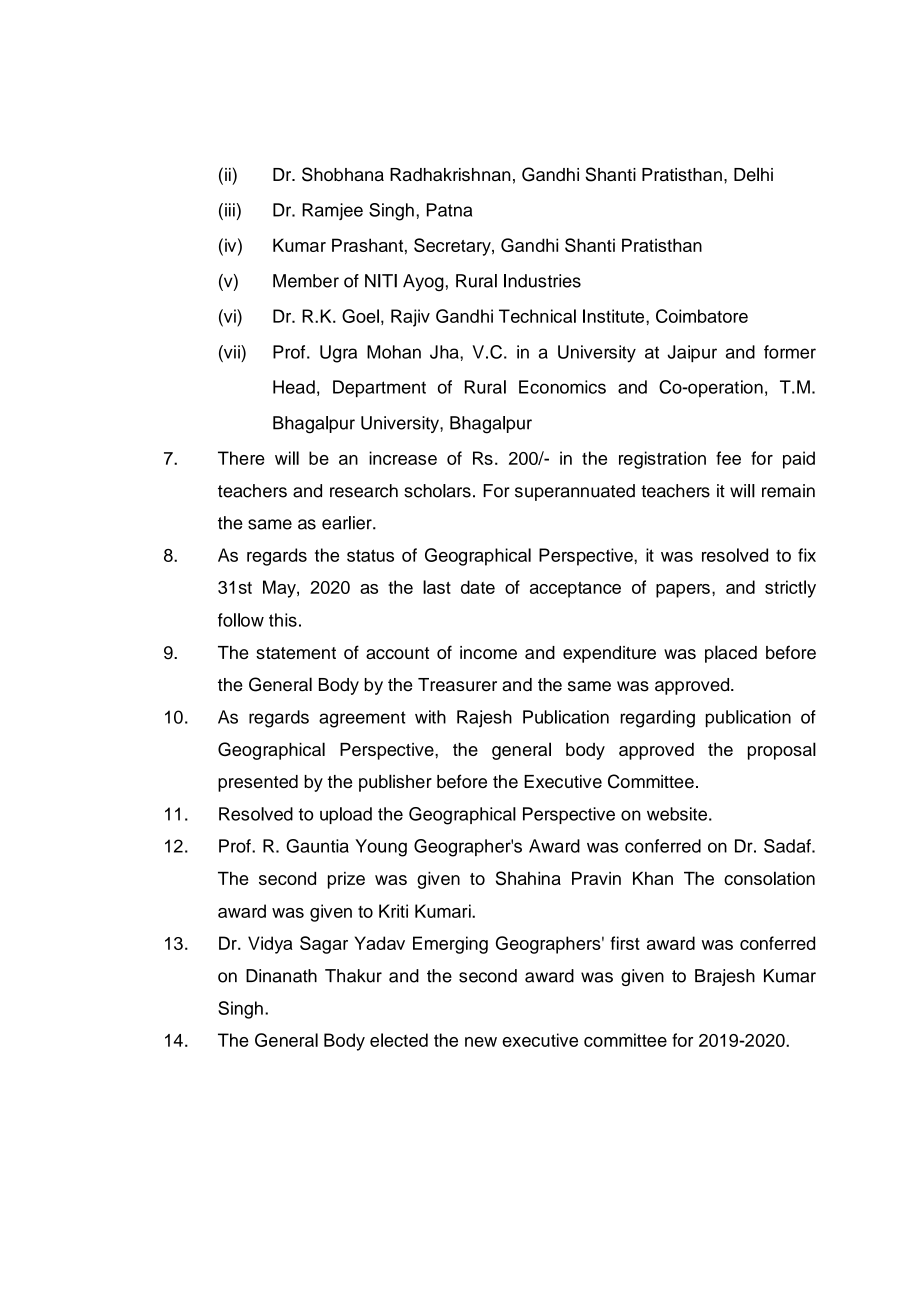  Describe the element at coordinates (478, 587) in the image. I see `date` at that location.
